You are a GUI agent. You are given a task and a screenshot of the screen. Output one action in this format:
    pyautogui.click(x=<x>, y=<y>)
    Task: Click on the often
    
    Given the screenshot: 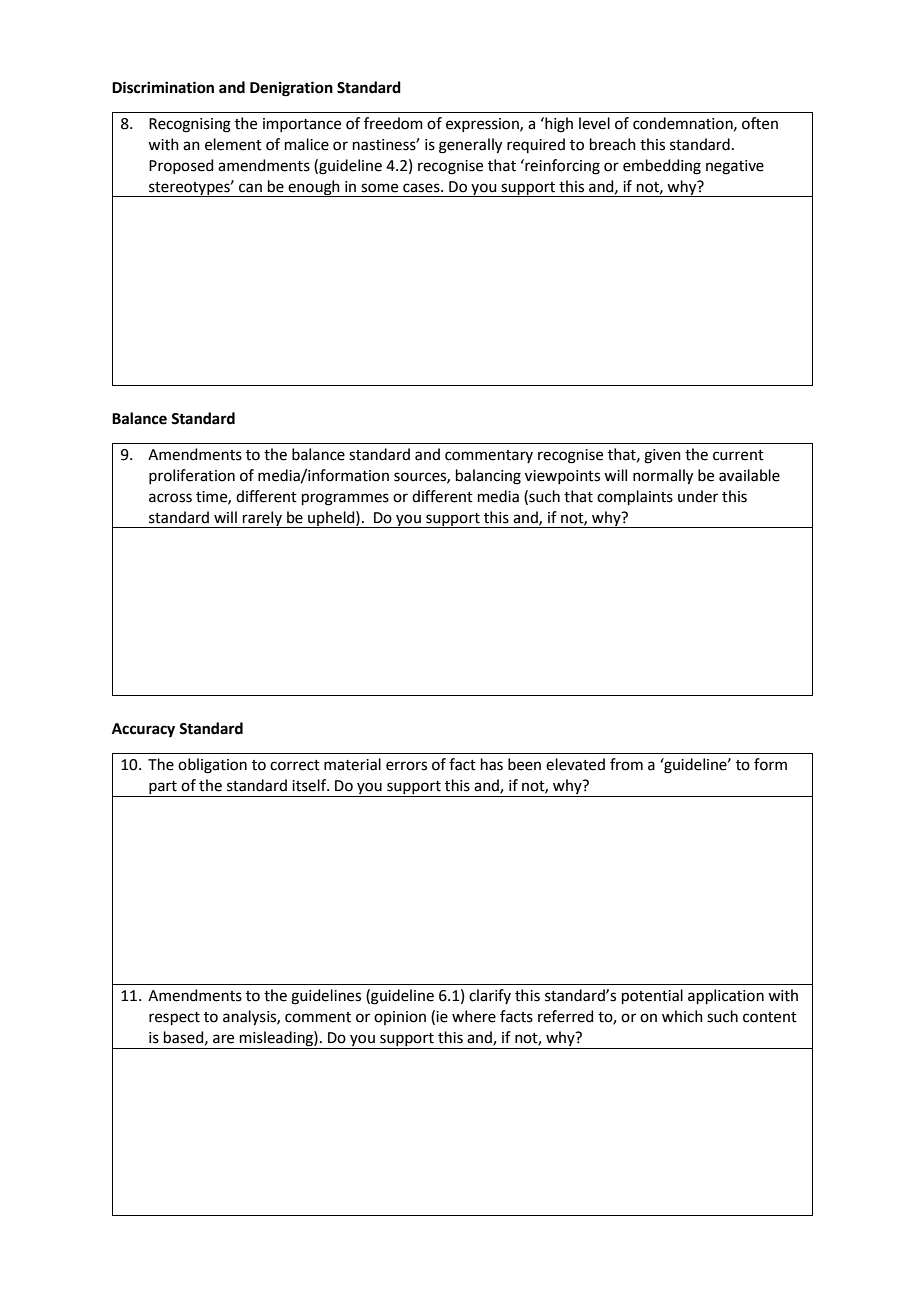 What is the action you would take?
    pyautogui.click(x=760, y=123)
